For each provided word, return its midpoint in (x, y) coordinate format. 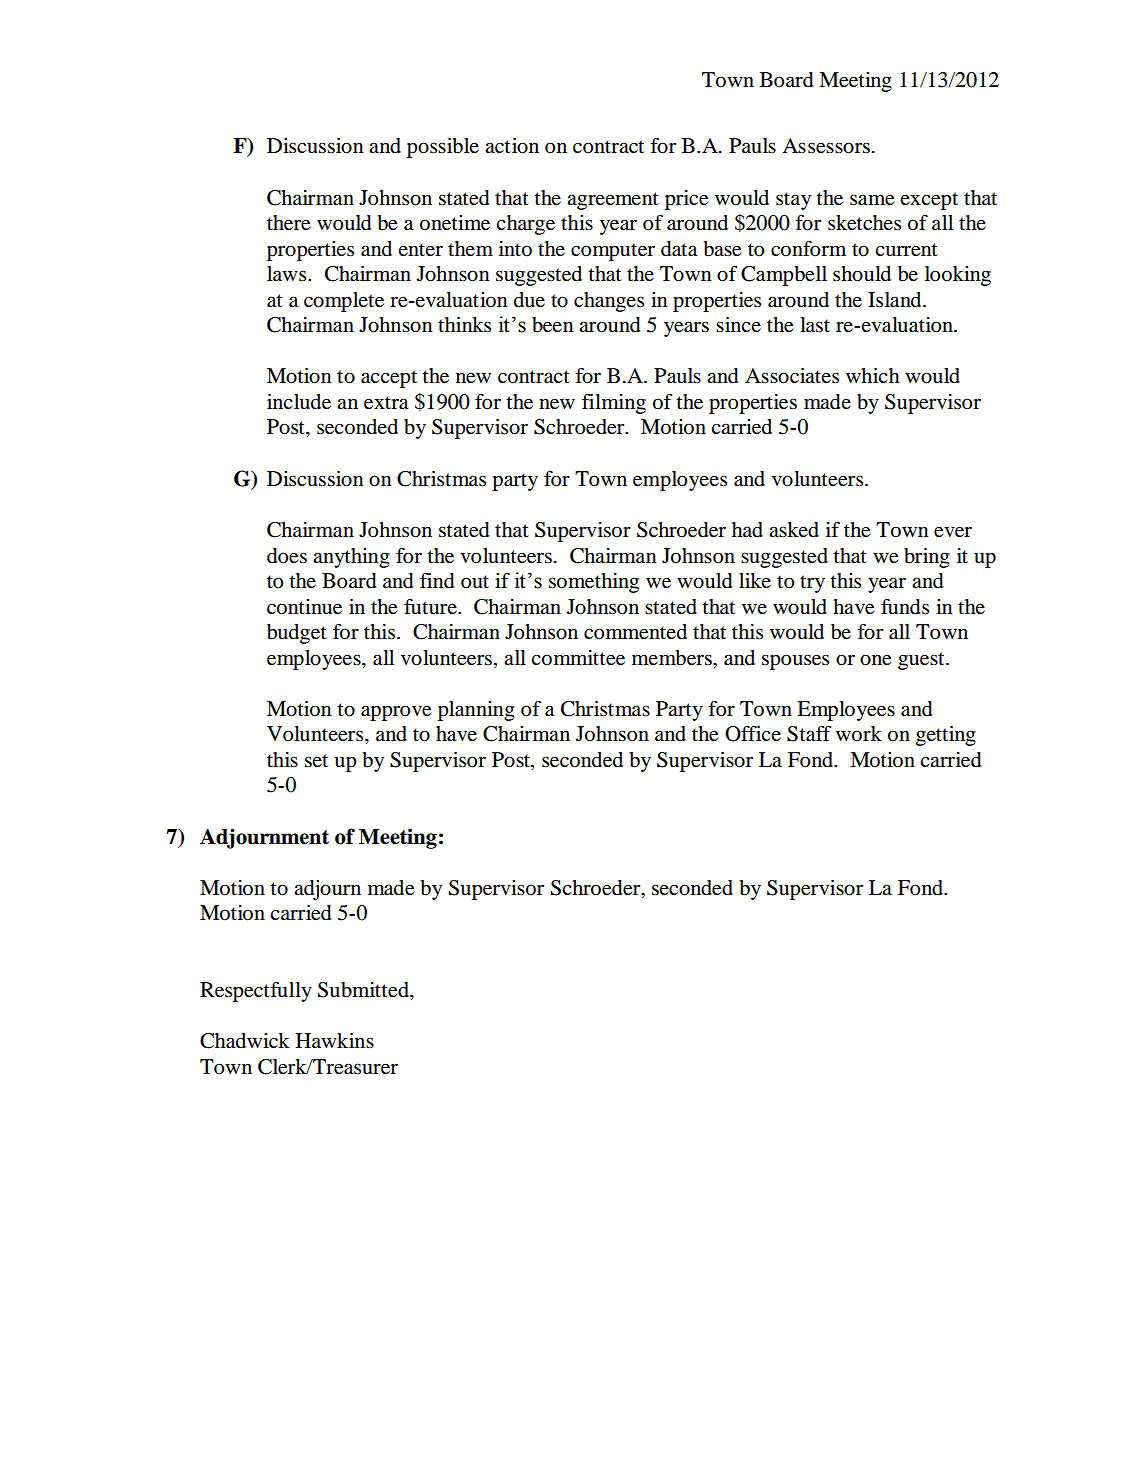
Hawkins (335, 1040)
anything (351, 558)
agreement (613, 201)
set (316, 761)
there (289, 223)
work (859, 734)
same (872, 200)
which (873, 375)
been (553, 325)
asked (794, 530)
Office (753, 734)
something (594, 583)
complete (344, 302)
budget (297, 634)
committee (578, 658)
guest (922, 661)
